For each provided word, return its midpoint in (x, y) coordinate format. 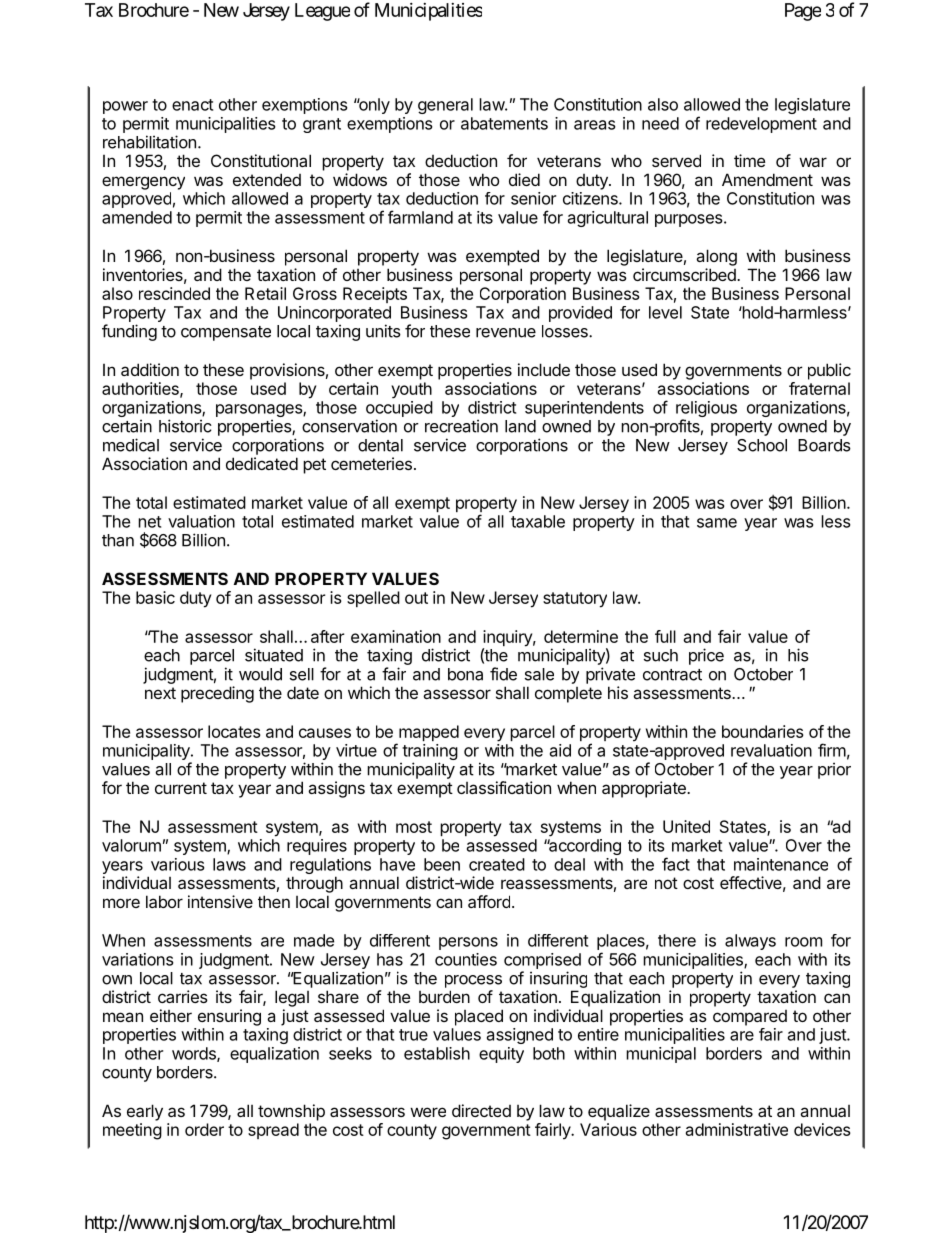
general (445, 106)
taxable (538, 521)
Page (803, 12)
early (145, 1112)
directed (481, 1110)
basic (155, 597)
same (717, 523)
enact (192, 105)
